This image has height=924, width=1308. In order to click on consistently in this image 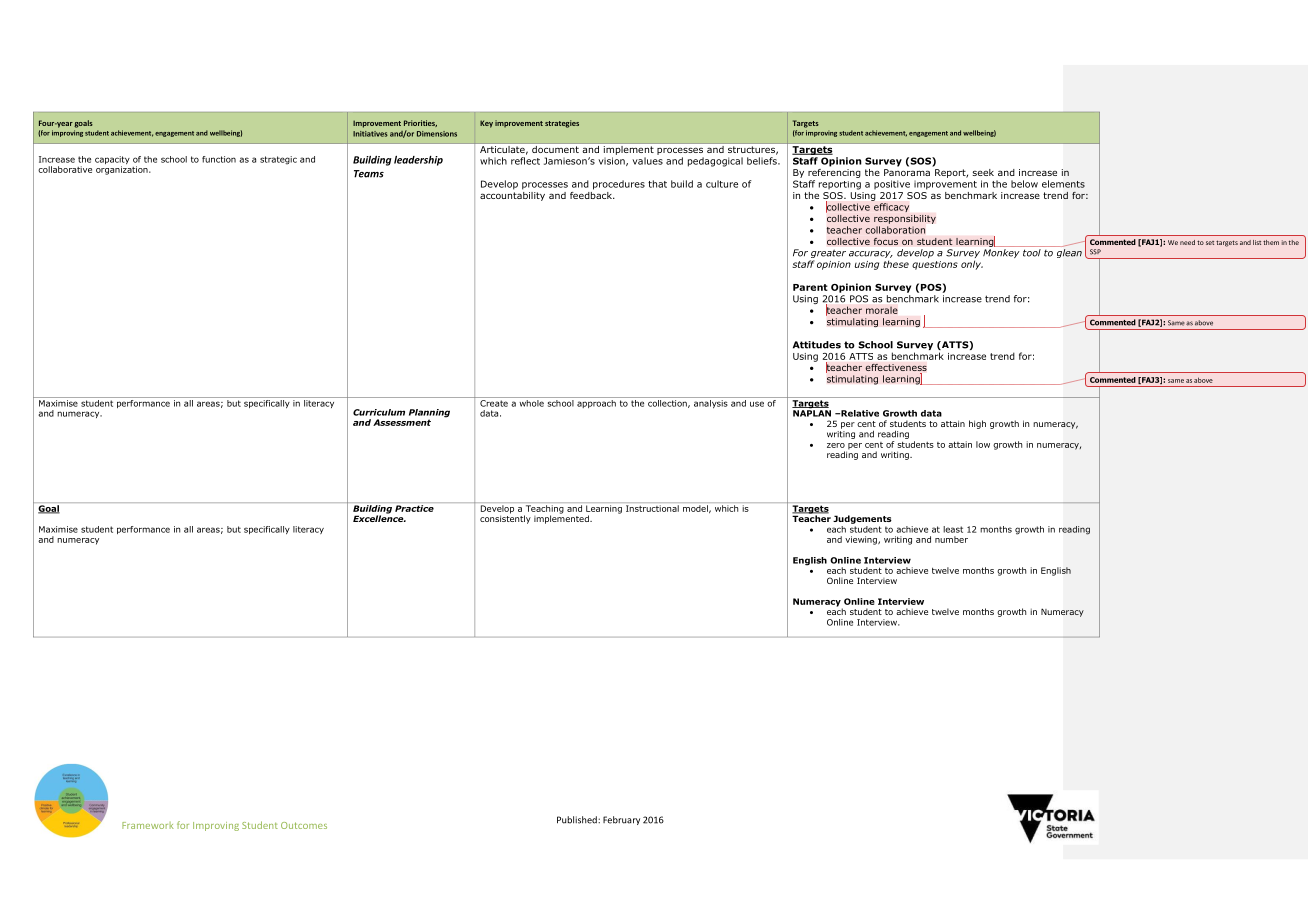, I will do `click(505, 518)`.
